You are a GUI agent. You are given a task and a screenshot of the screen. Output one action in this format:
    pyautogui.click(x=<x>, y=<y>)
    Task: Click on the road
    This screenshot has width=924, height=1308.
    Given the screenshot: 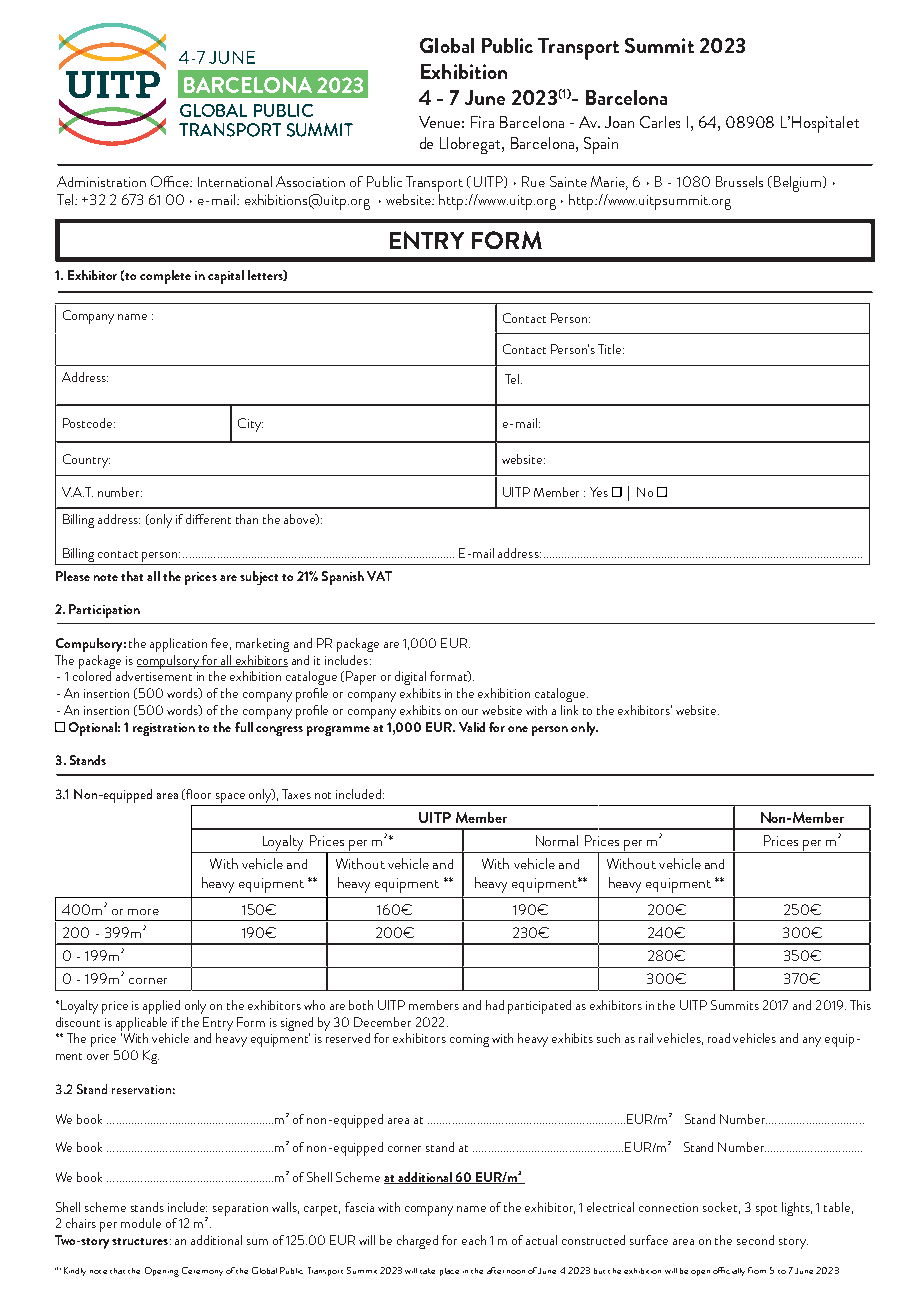 What is the action you would take?
    pyautogui.click(x=719, y=1038)
